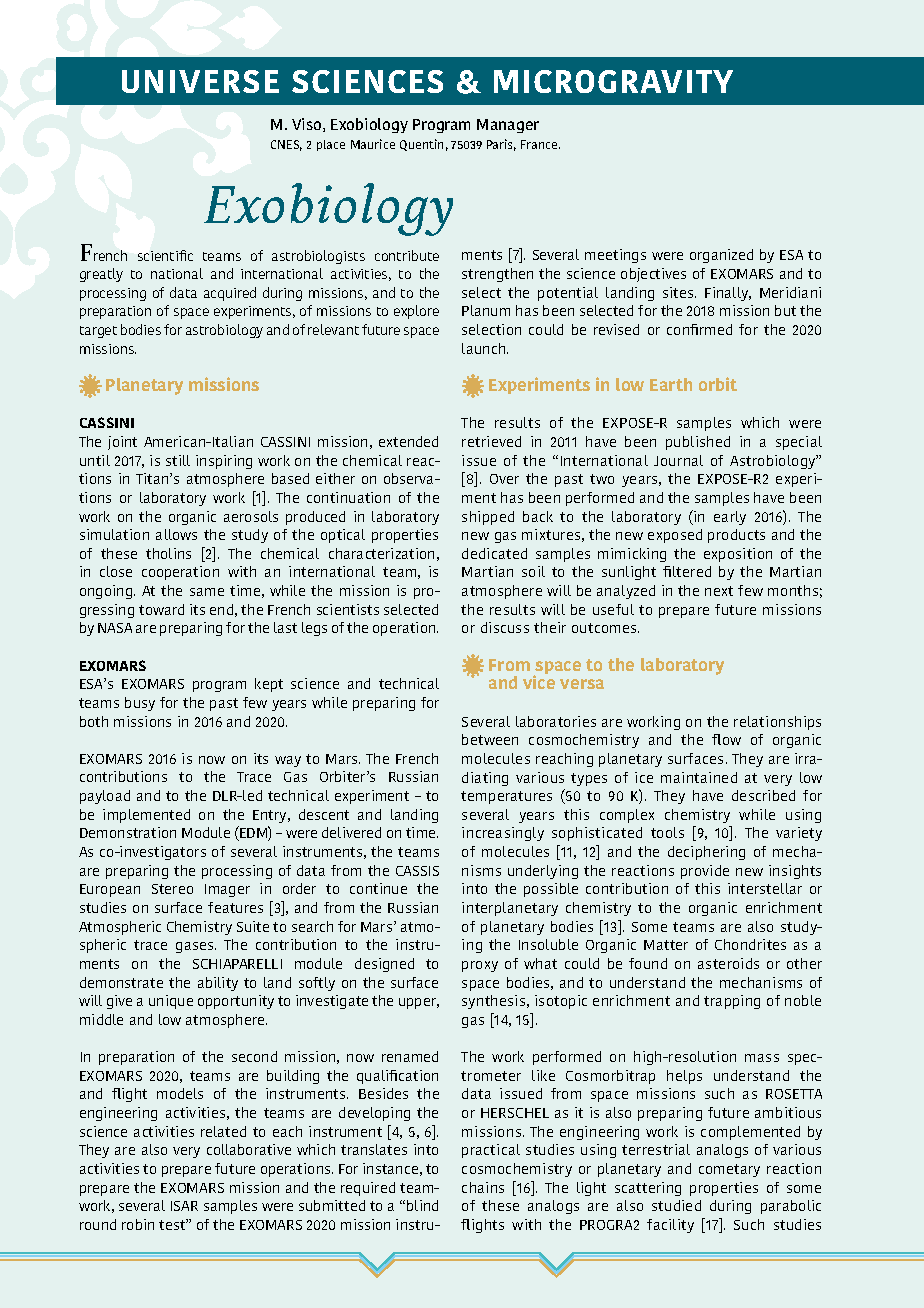 The height and width of the screenshot is (1308, 924). I want to click on Manager, so click(508, 126).
